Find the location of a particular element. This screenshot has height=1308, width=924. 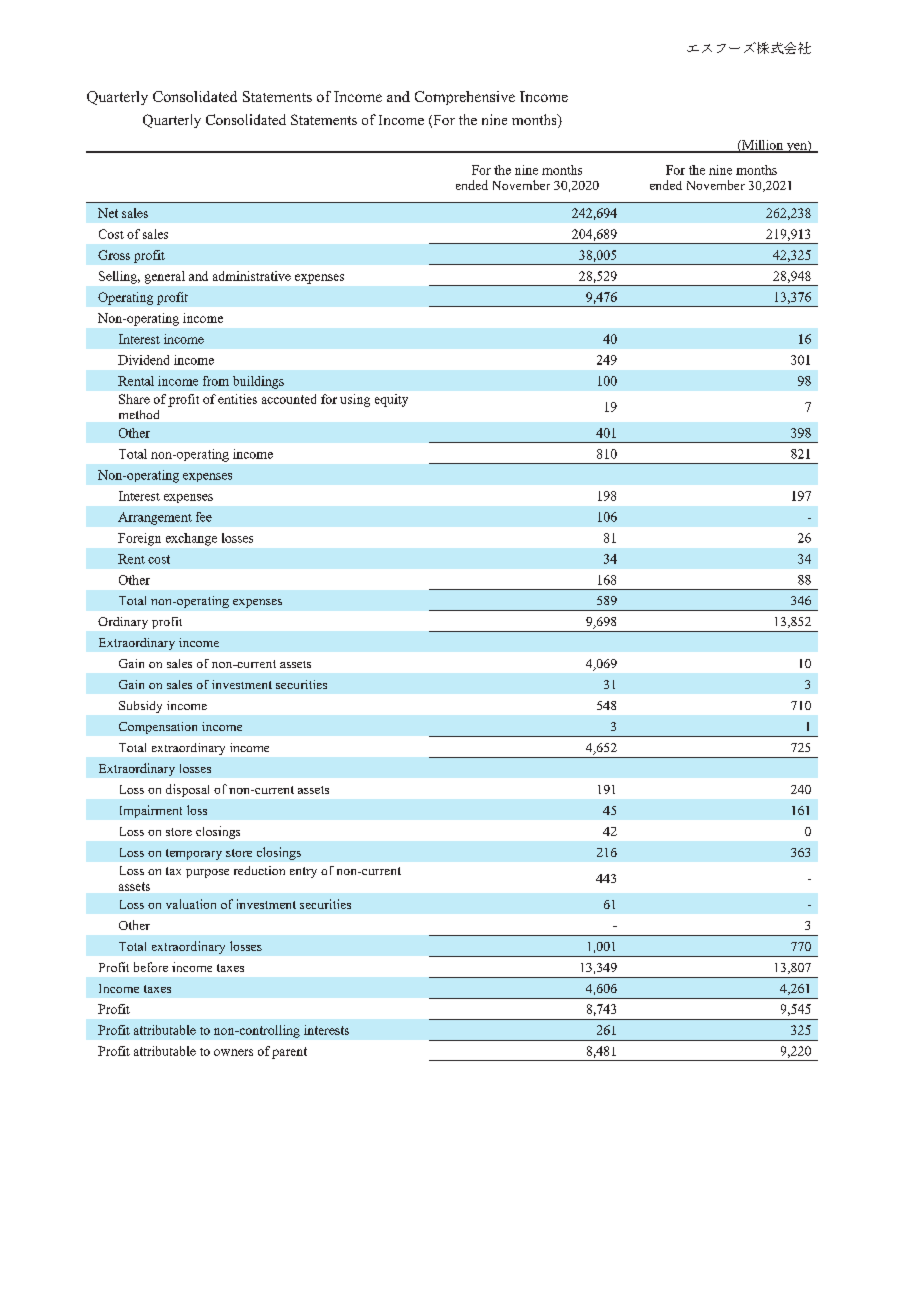

entry is located at coordinates (303, 872).
